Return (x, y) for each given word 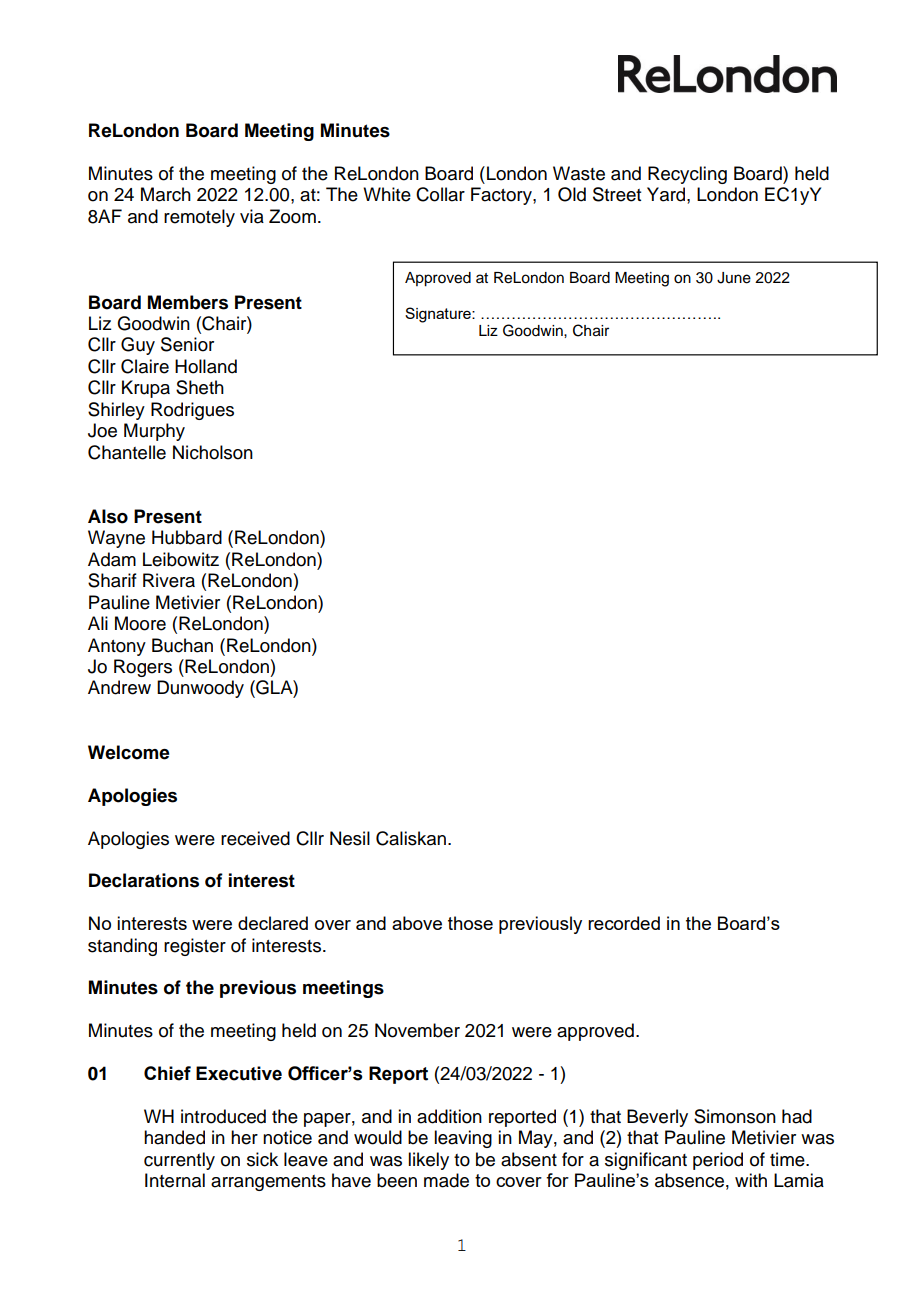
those (470, 923)
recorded (624, 923)
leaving (463, 1139)
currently (179, 1161)
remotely (199, 218)
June (734, 278)
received (255, 838)
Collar (440, 194)
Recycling (687, 175)
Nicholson (213, 452)
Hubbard (187, 537)
